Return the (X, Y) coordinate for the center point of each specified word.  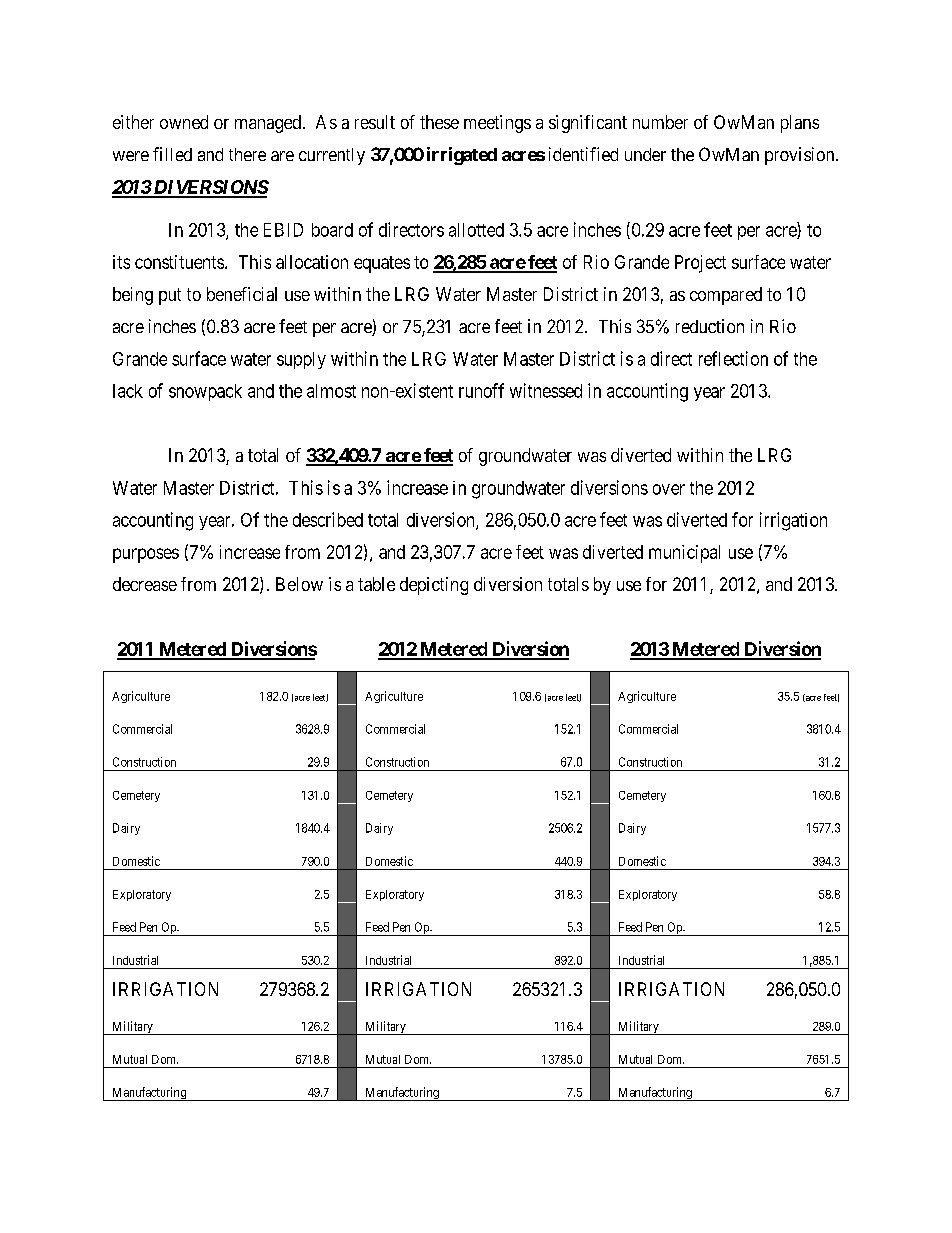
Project (700, 264)
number (660, 122)
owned (184, 122)
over (669, 489)
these (439, 122)
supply (301, 360)
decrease (145, 584)
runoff (481, 390)
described (328, 519)
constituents (179, 262)
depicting (434, 586)
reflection (733, 358)
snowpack (205, 392)
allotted (476, 230)
